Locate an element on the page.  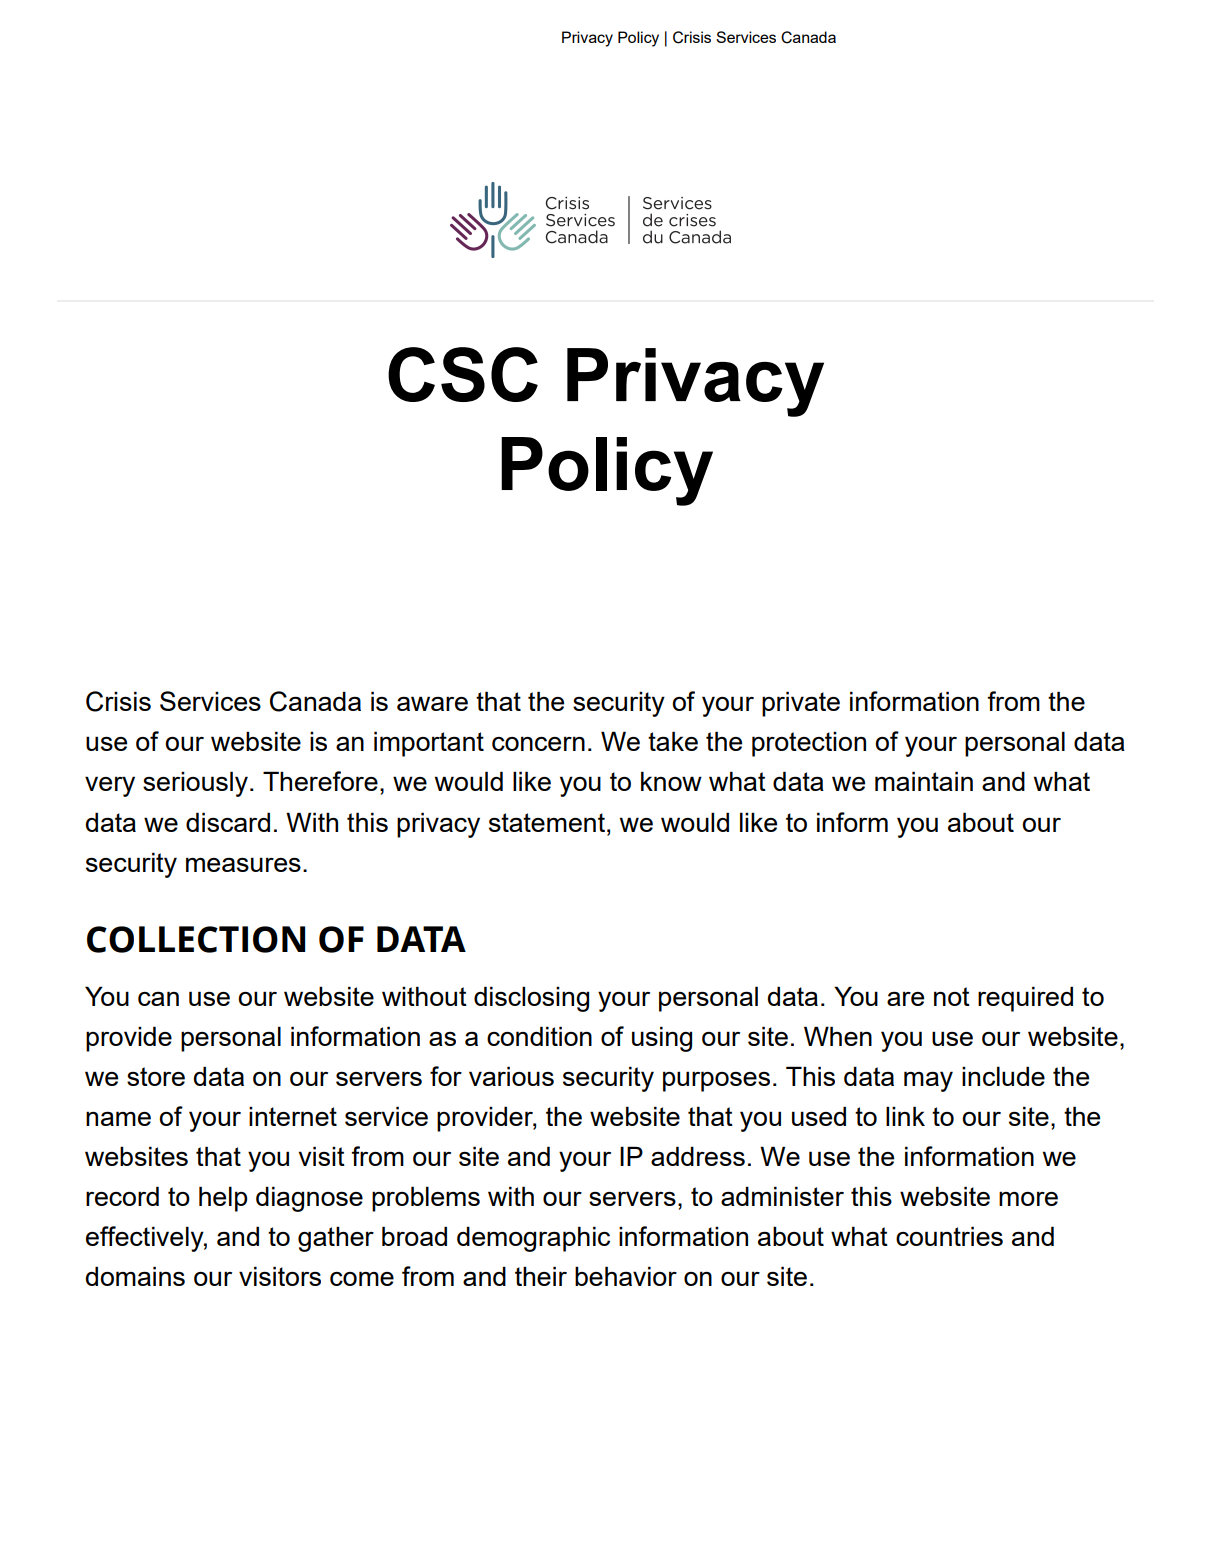
seriously is located at coordinates (195, 784).
